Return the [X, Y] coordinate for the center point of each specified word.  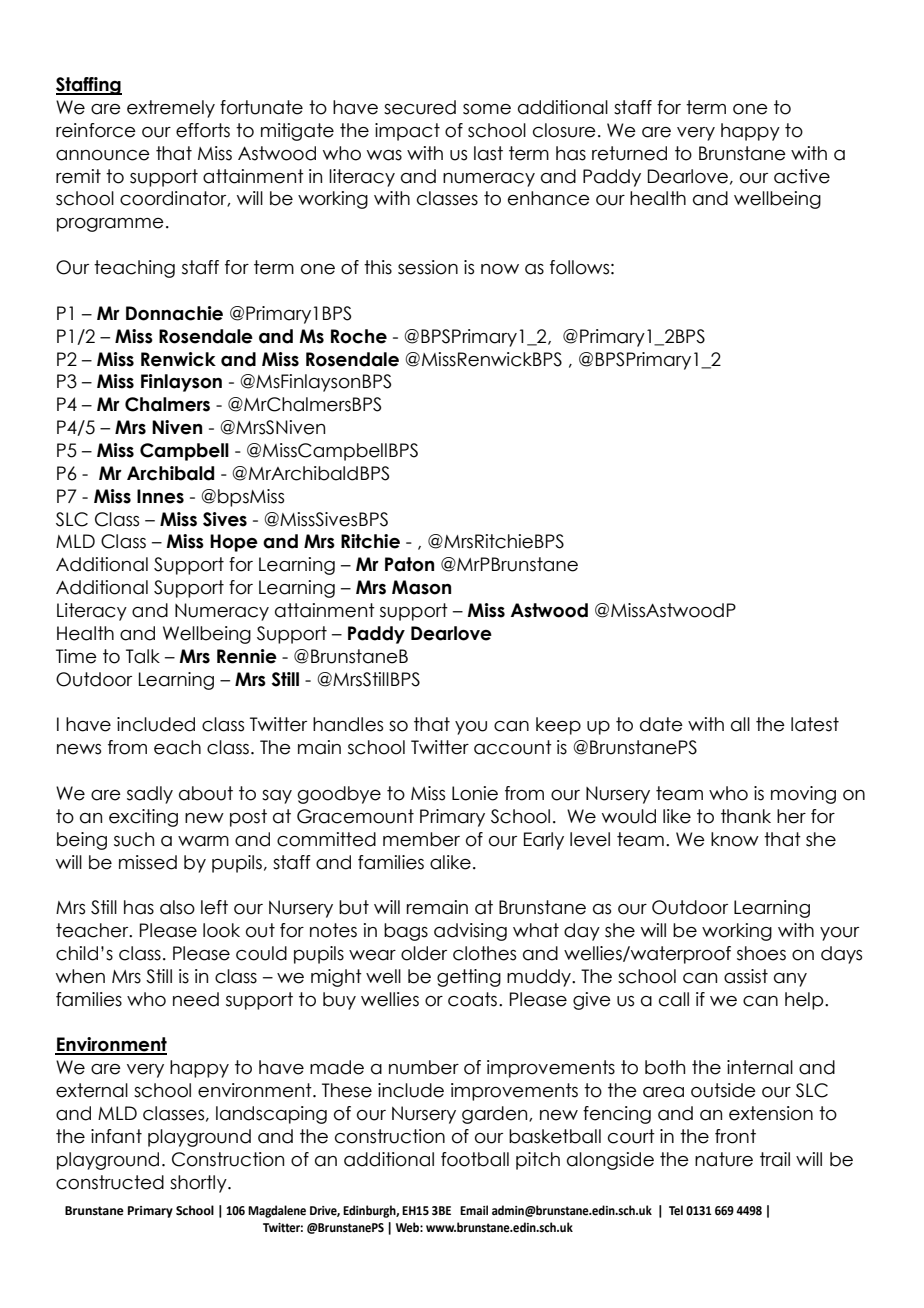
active [802, 176]
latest [815, 724]
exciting [143, 818]
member [421, 839]
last [488, 153]
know [735, 839]
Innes [160, 496]
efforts [203, 130]
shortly [199, 1184]
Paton [409, 564]
